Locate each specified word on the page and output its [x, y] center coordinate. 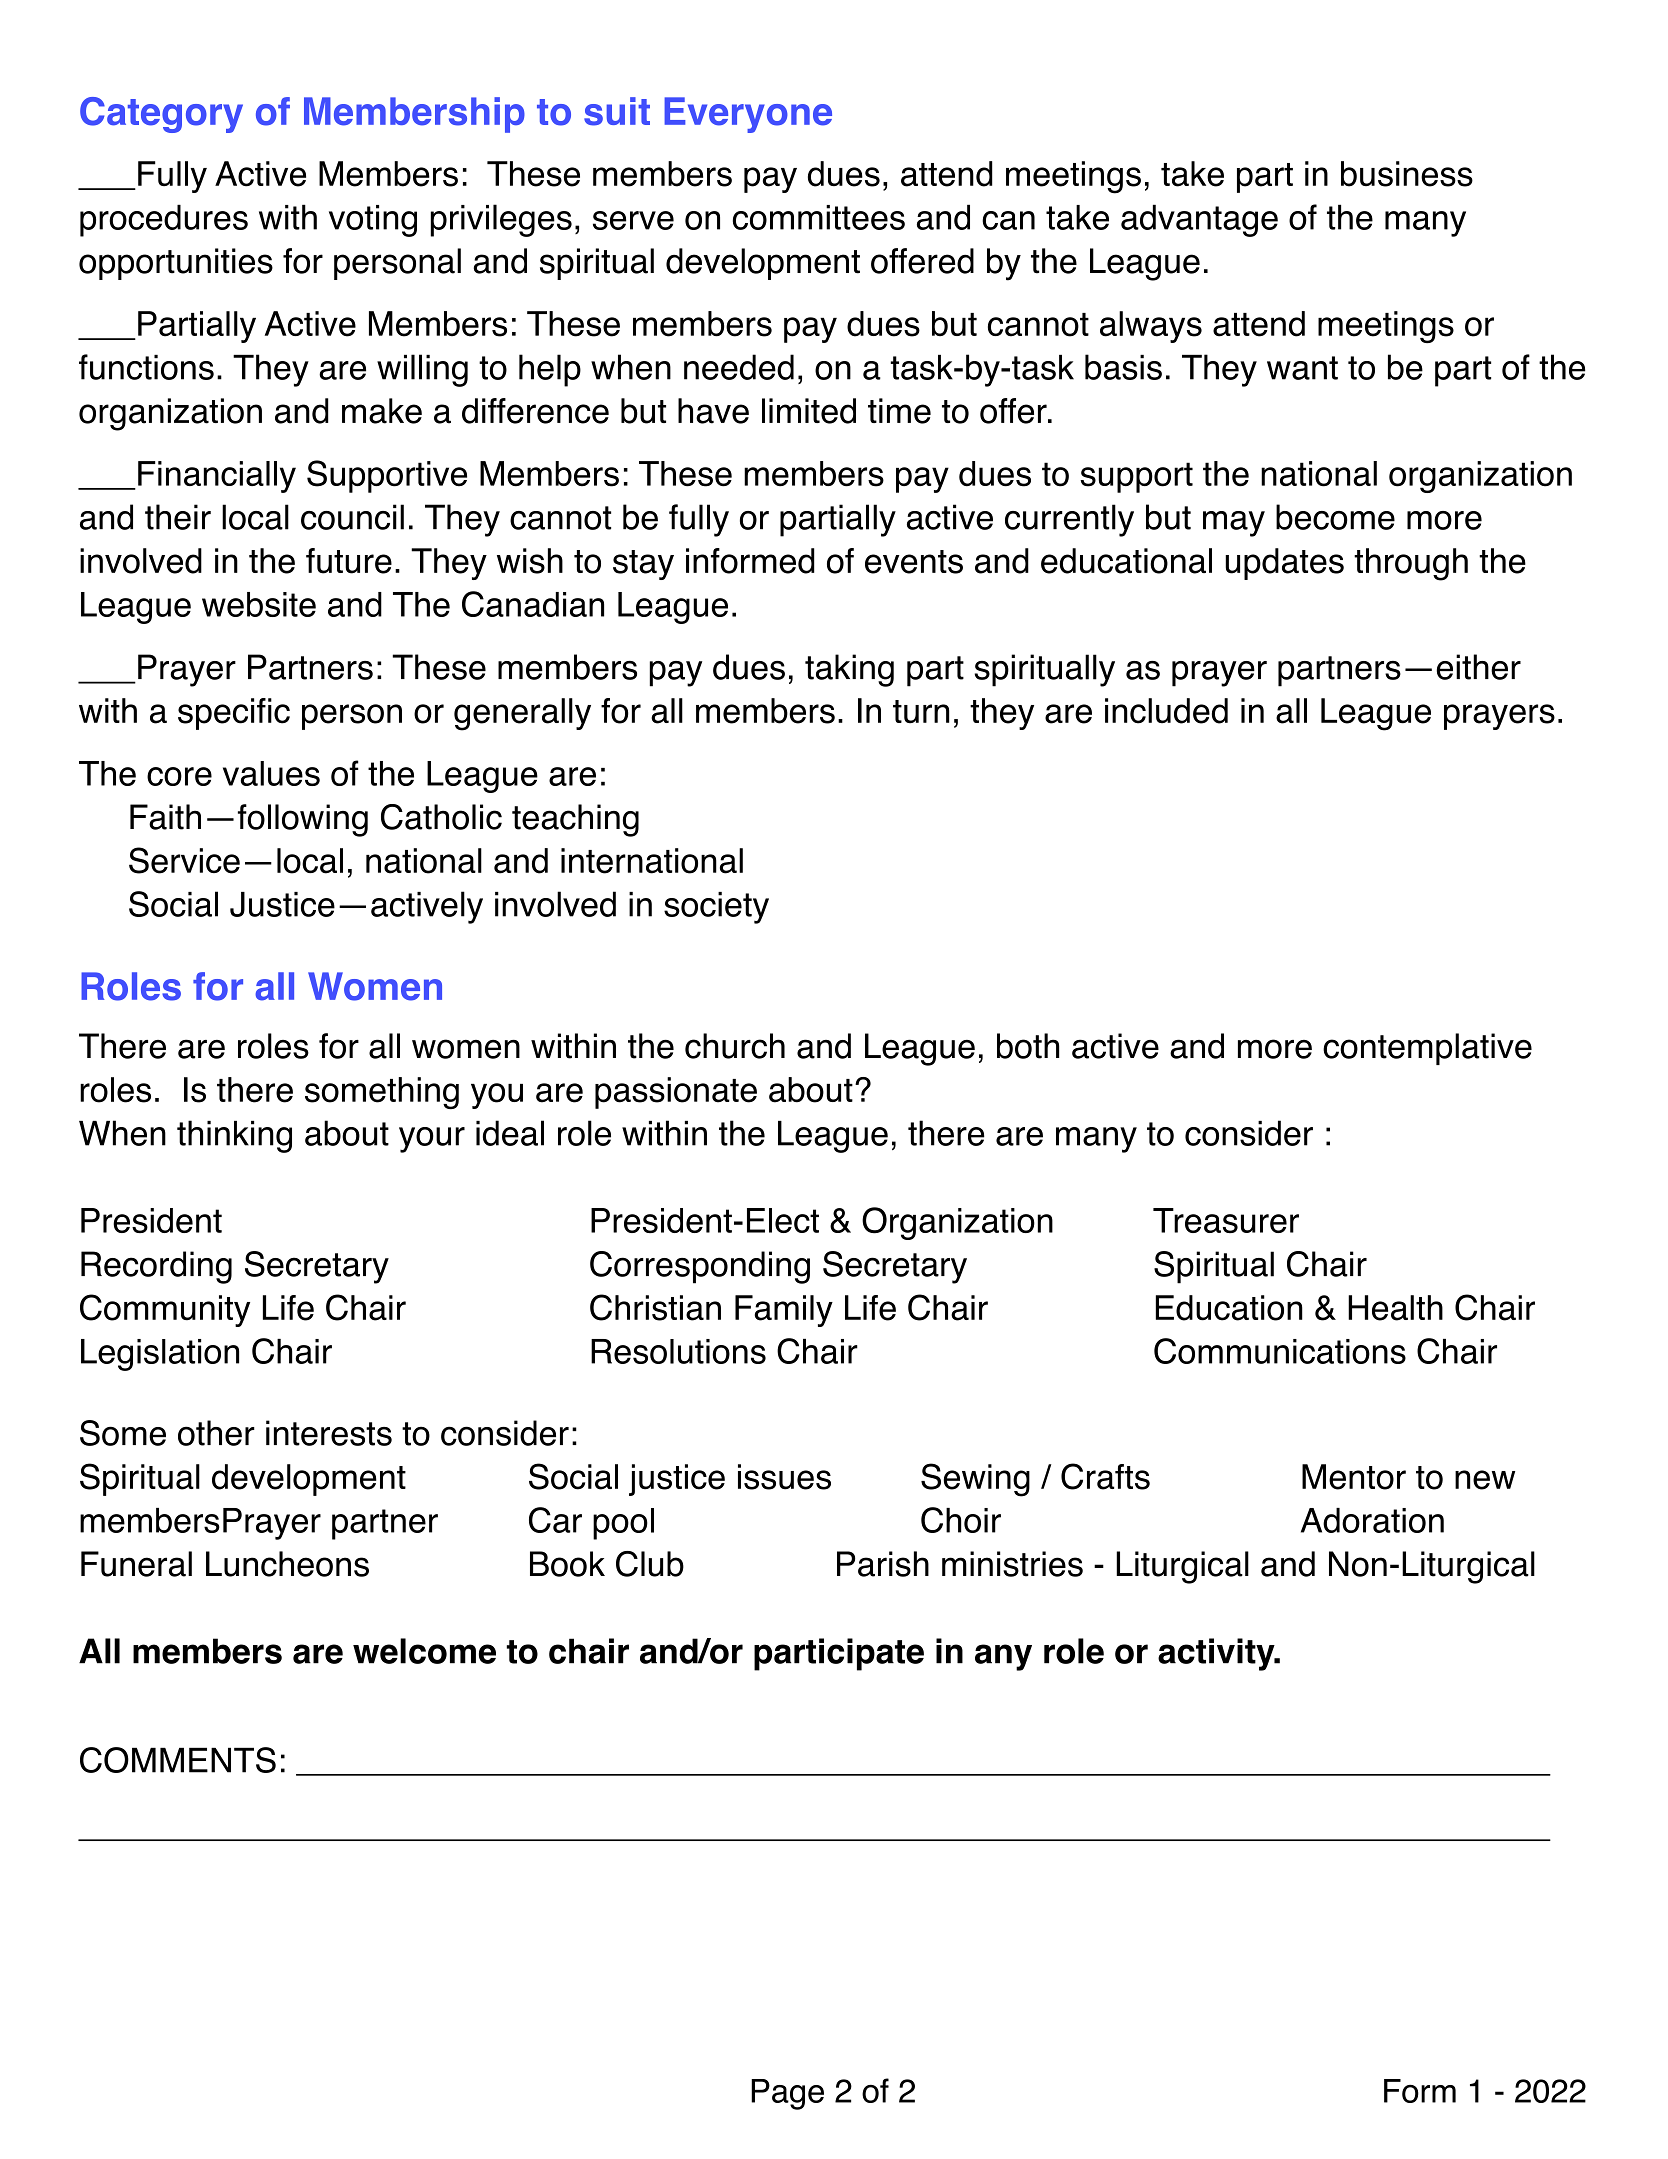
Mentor [1354, 1477]
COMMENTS [178, 1760]
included [1166, 711]
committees [819, 217]
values [271, 773]
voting [373, 221]
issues [784, 1477]
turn [921, 712]
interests [329, 1433]
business [1407, 174]
